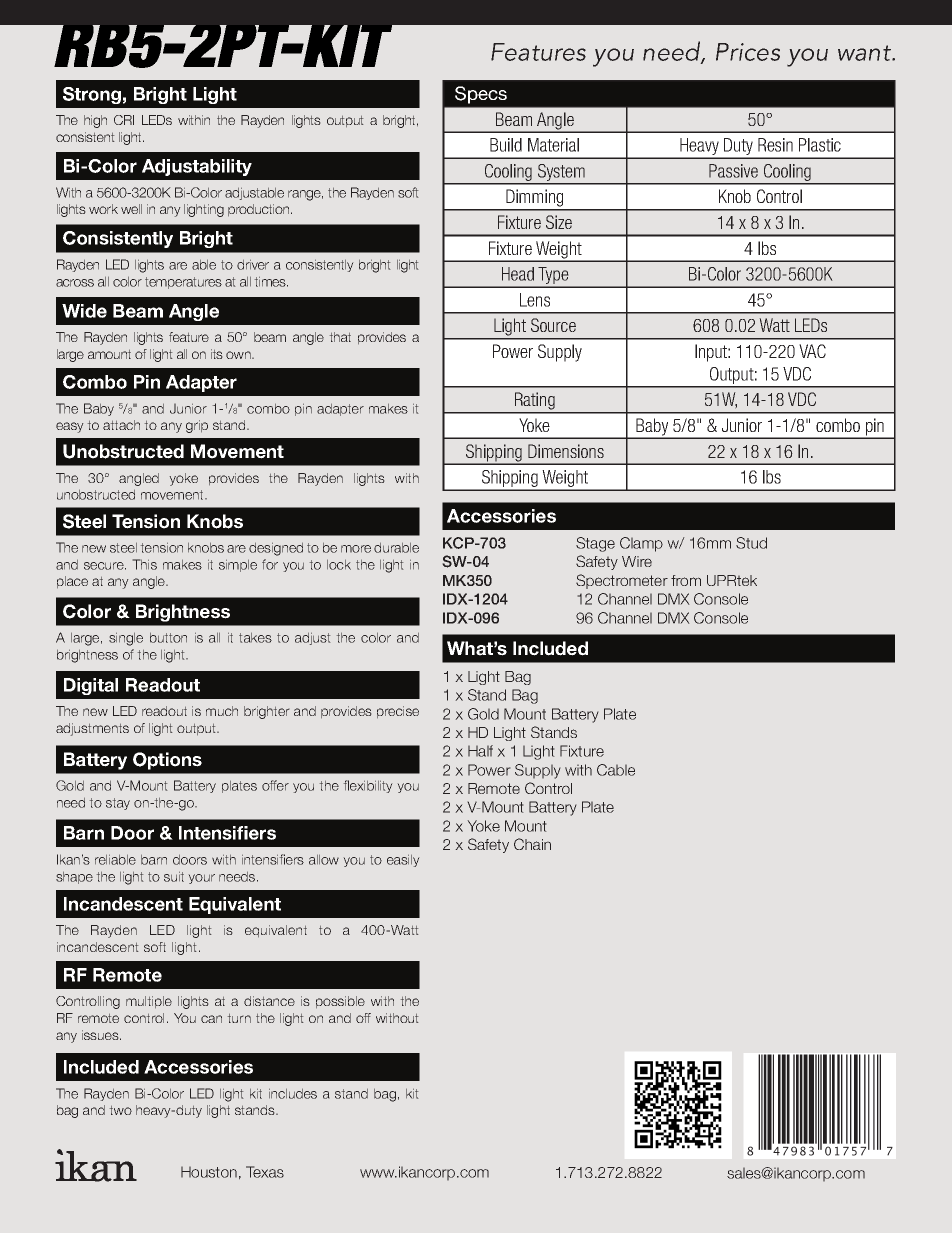 Image resolution: width=952 pixels, height=1233 pixels. What do you see at coordinates (686, 580) in the document?
I see `from` at bounding box center [686, 580].
